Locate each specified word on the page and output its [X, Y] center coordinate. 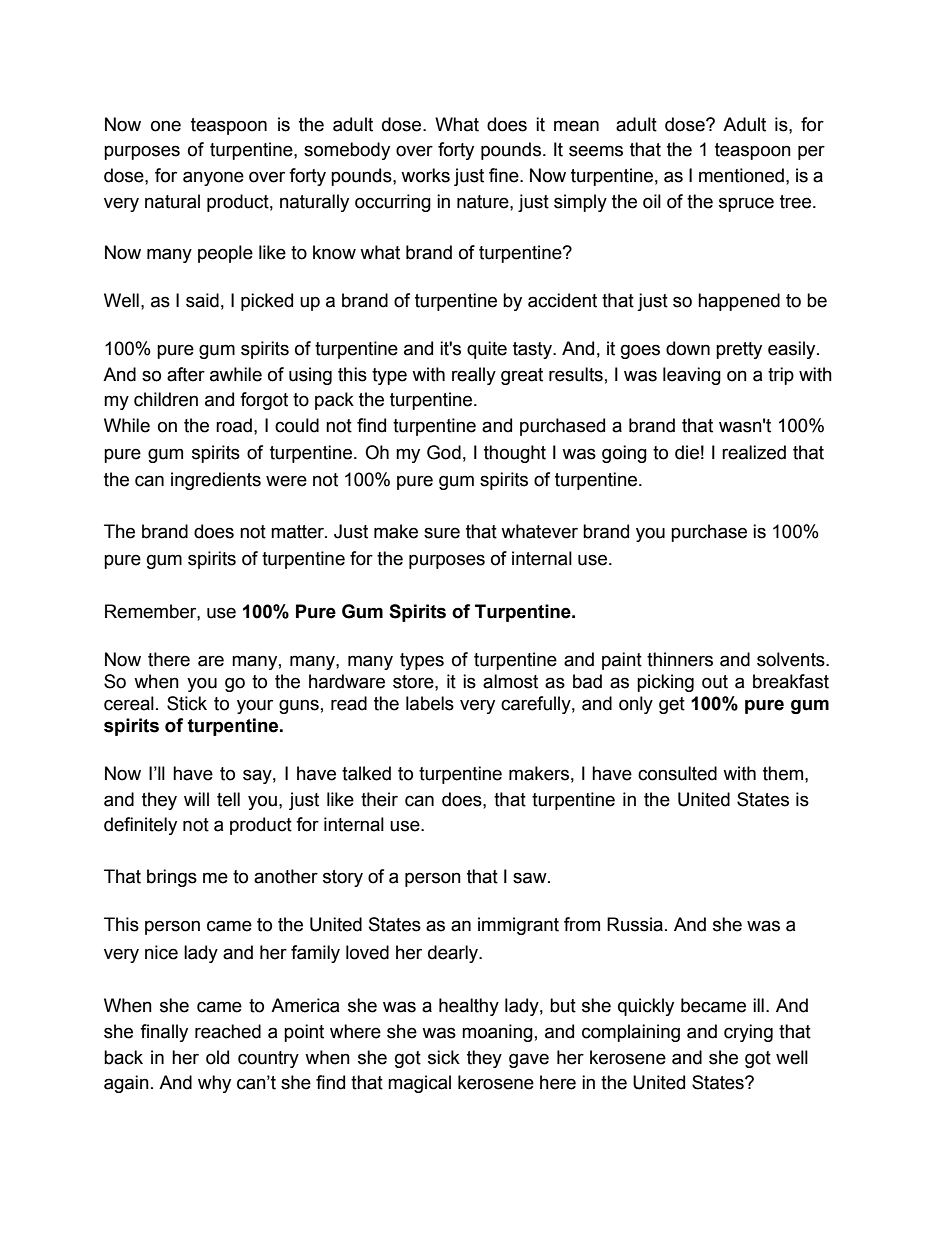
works [425, 175]
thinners [680, 659]
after [186, 374]
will [196, 799]
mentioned [741, 175]
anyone [213, 178]
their [379, 799]
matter [298, 532]
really [474, 376]
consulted [677, 773]
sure [442, 533]
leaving [692, 376]
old [217, 1057]
